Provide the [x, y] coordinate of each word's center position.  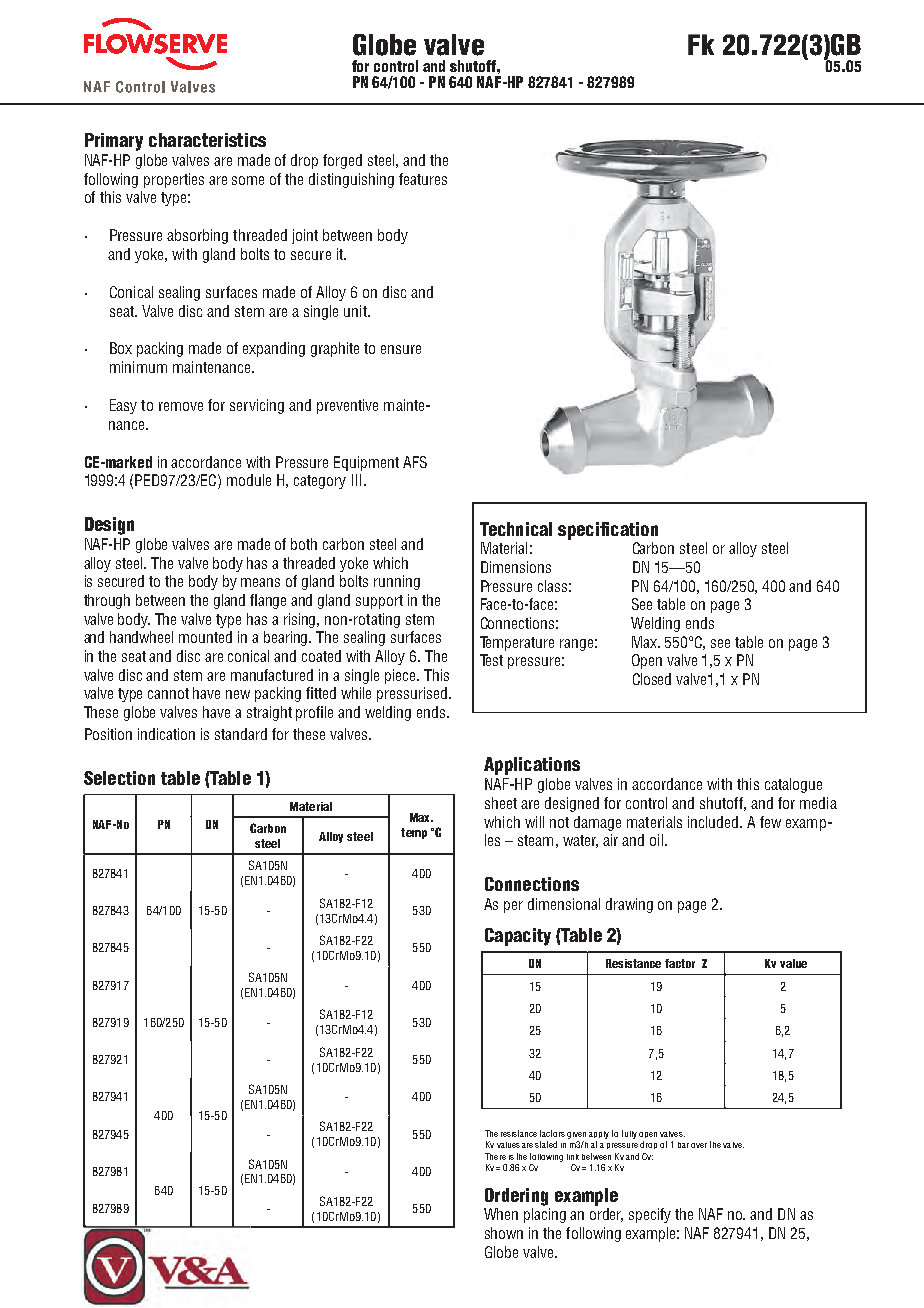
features [423, 179]
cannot [168, 693]
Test [491, 660]
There [495, 1156]
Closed [652, 679]
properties [174, 180]
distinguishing [351, 180]
